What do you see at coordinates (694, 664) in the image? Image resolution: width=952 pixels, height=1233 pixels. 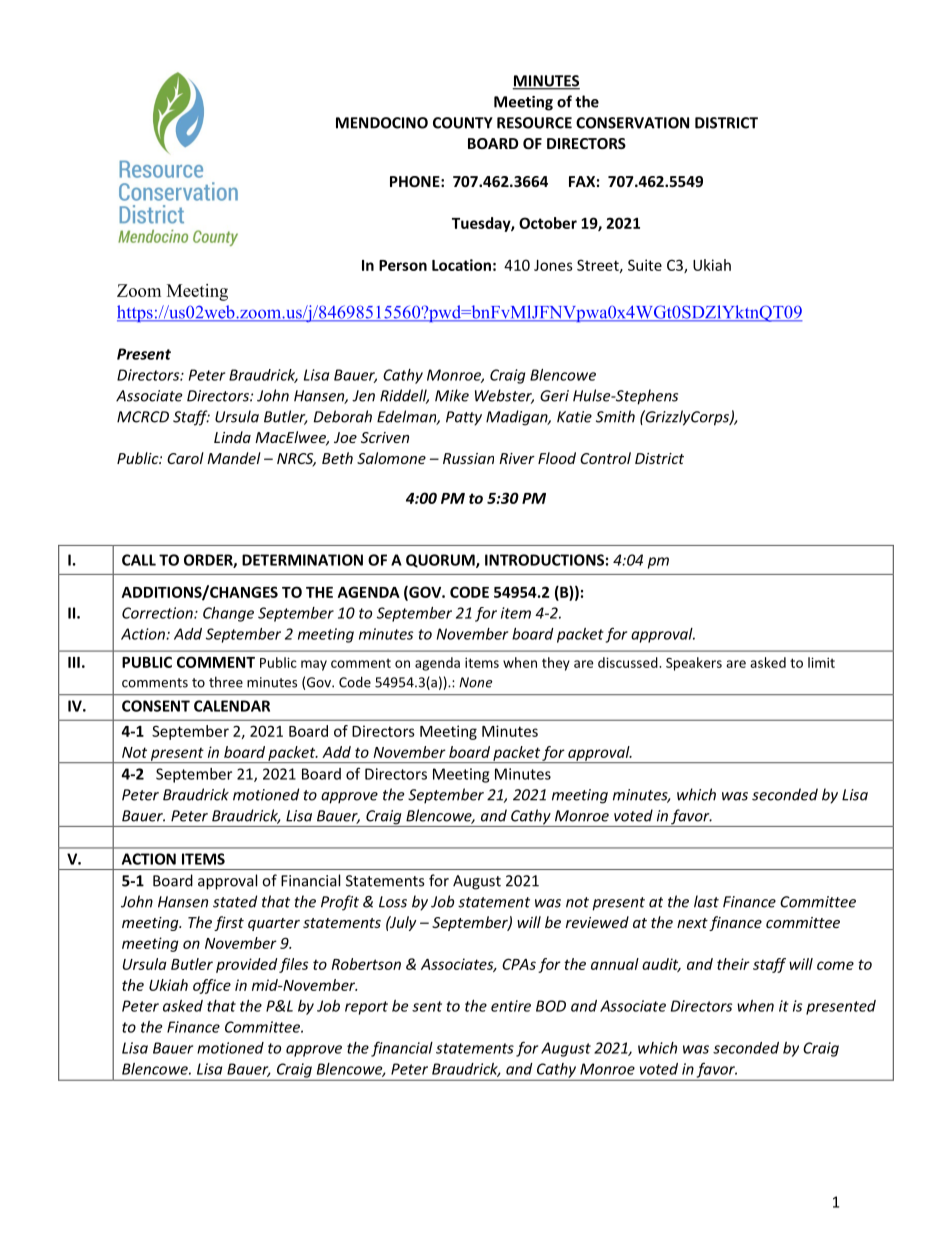 I see `Speakers` at bounding box center [694, 664].
